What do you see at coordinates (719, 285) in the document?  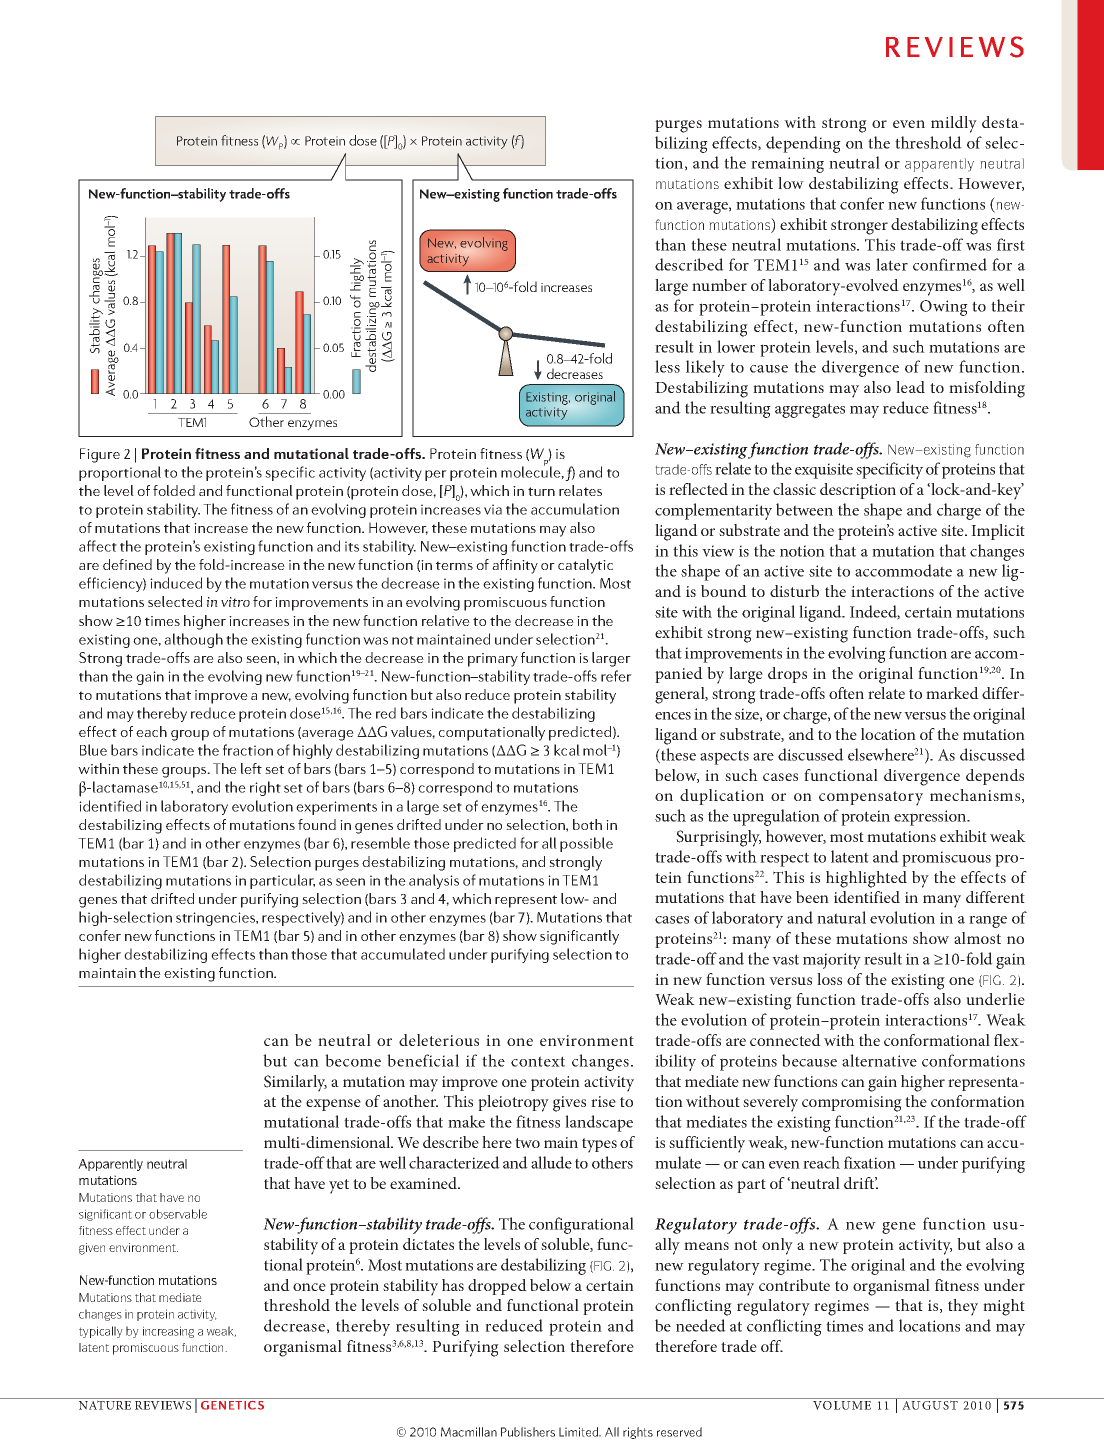 I see `number` at bounding box center [719, 285].
